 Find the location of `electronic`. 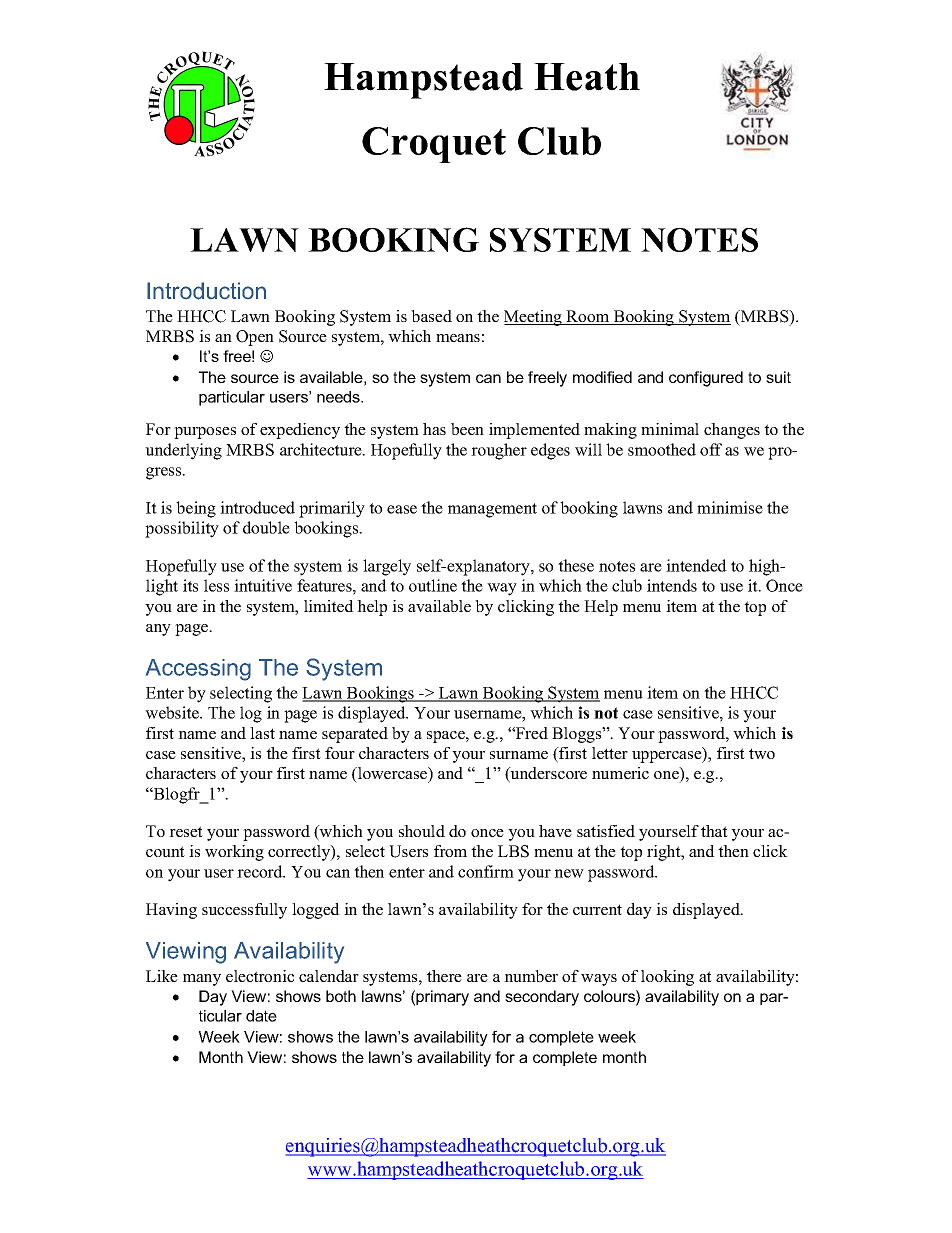

electronic is located at coordinates (260, 976).
